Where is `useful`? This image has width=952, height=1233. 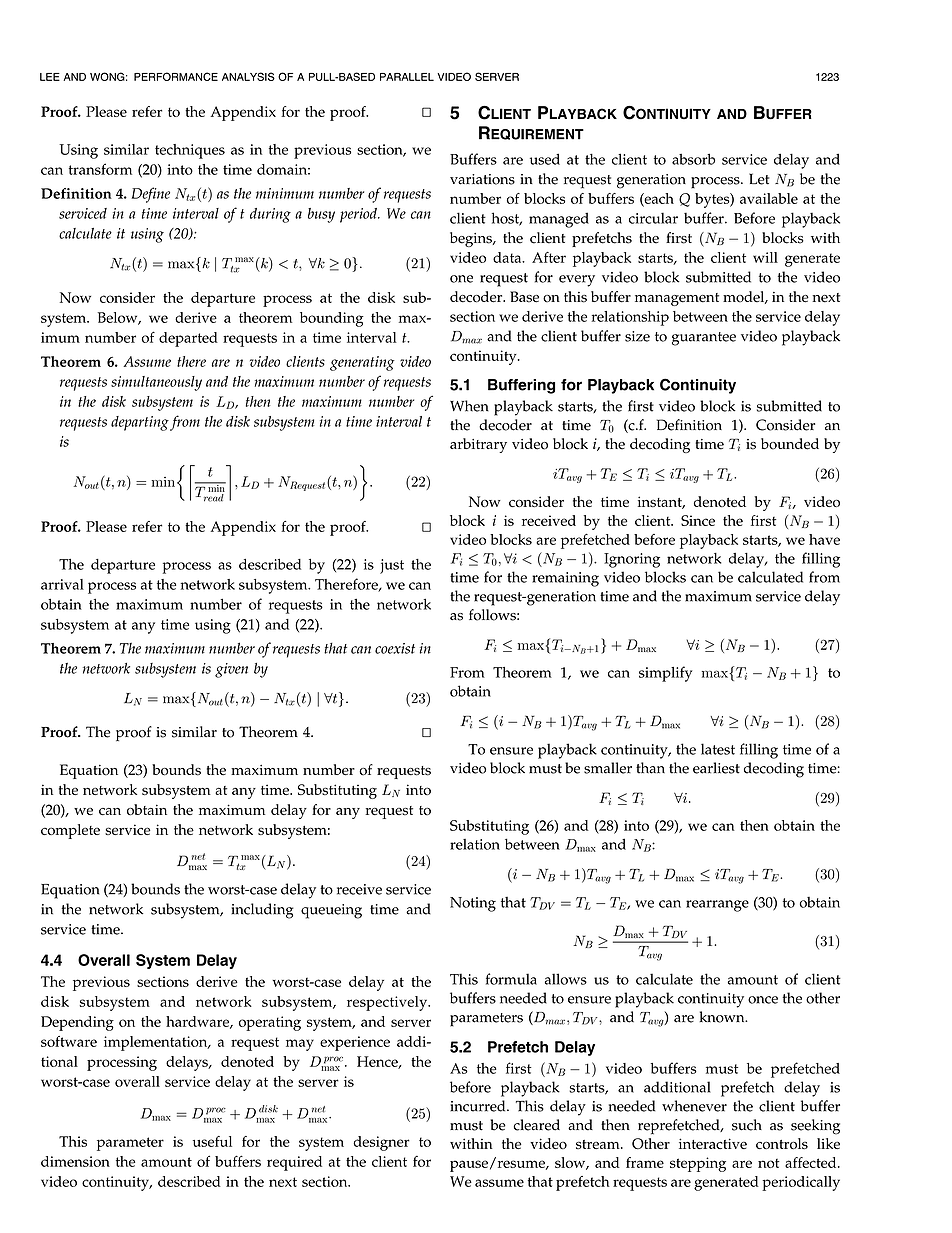
useful is located at coordinates (212, 1141).
